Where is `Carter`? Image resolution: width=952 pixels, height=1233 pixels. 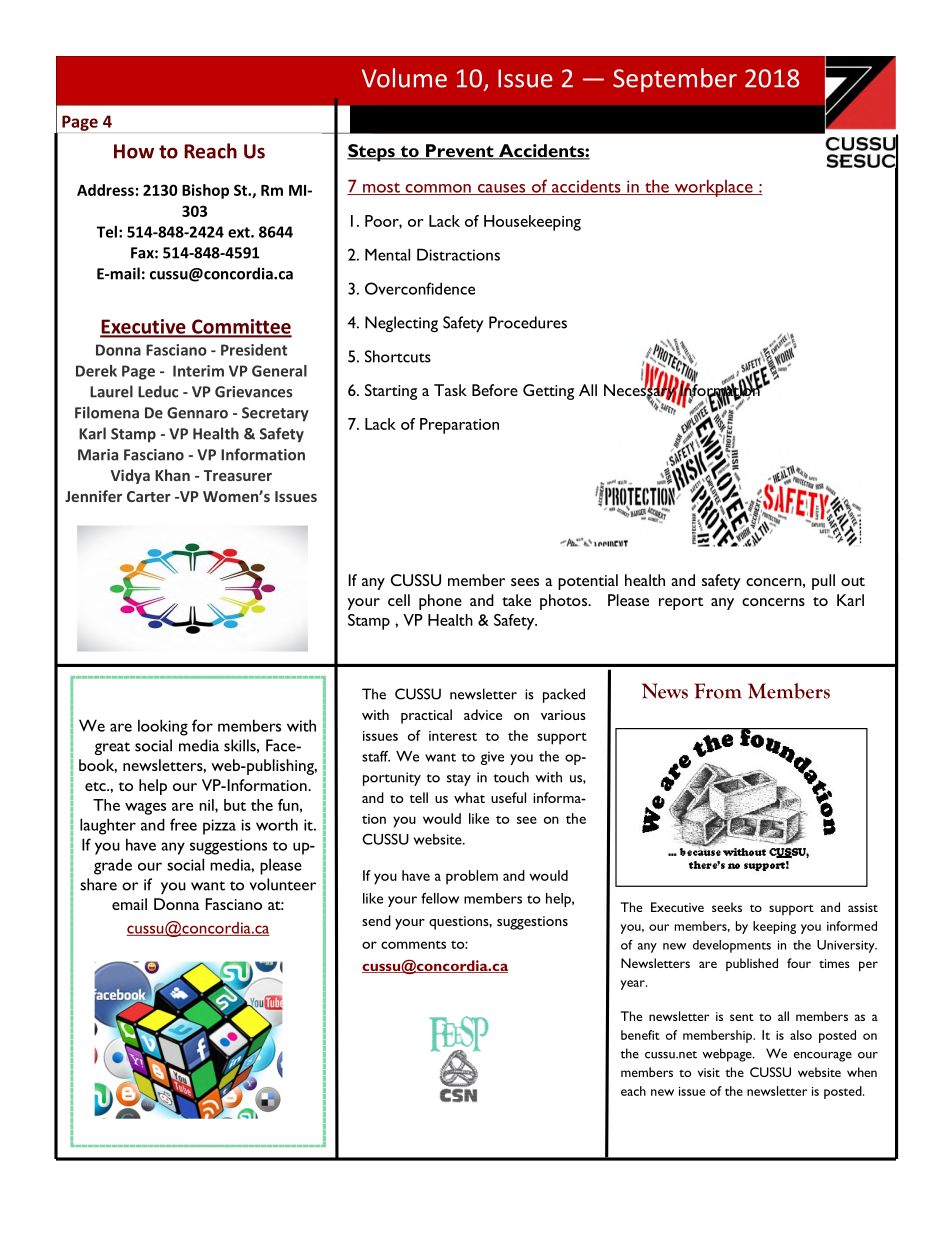 Carter is located at coordinates (149, 496).
